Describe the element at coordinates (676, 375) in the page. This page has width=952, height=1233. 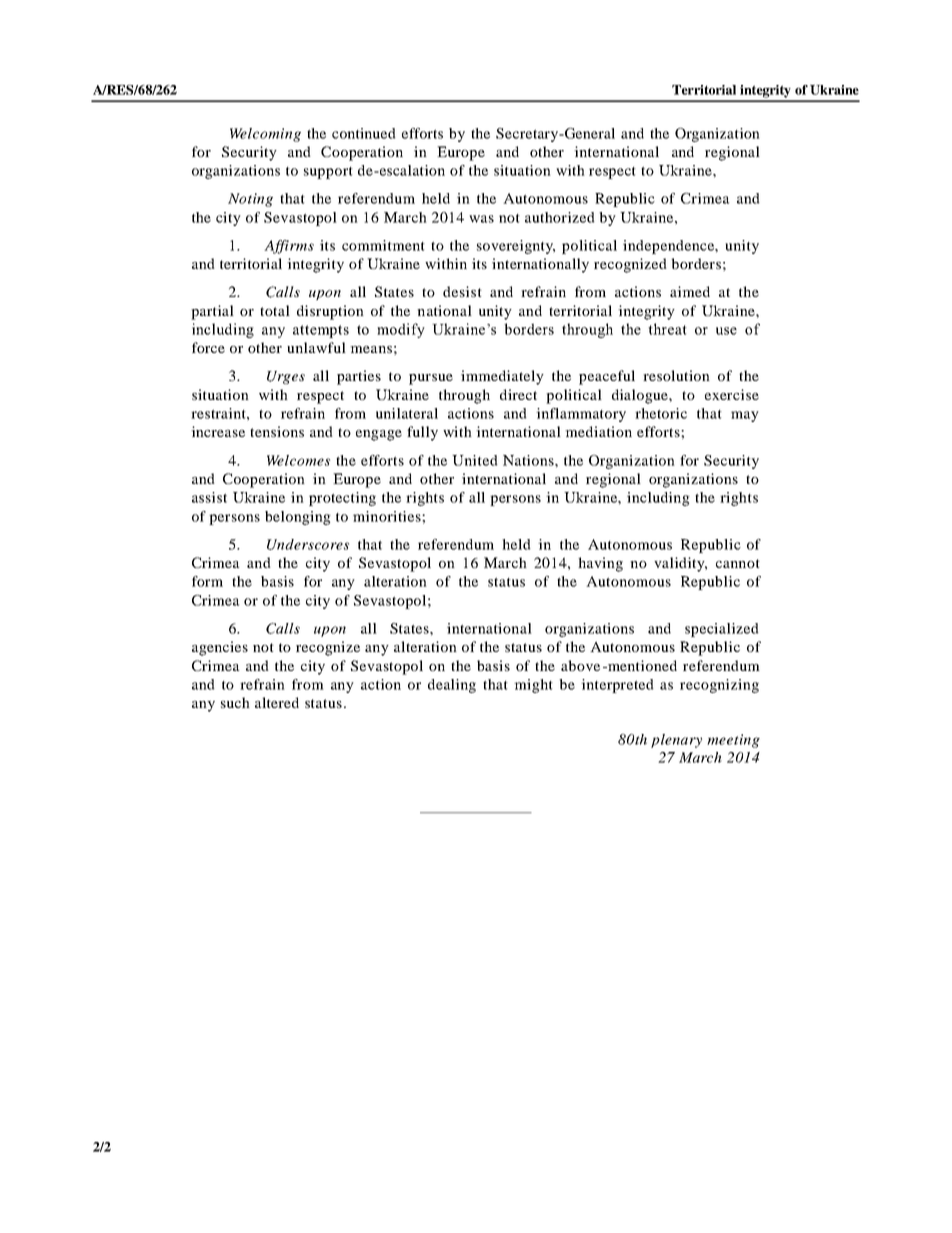
I see `resolution` at that location.
